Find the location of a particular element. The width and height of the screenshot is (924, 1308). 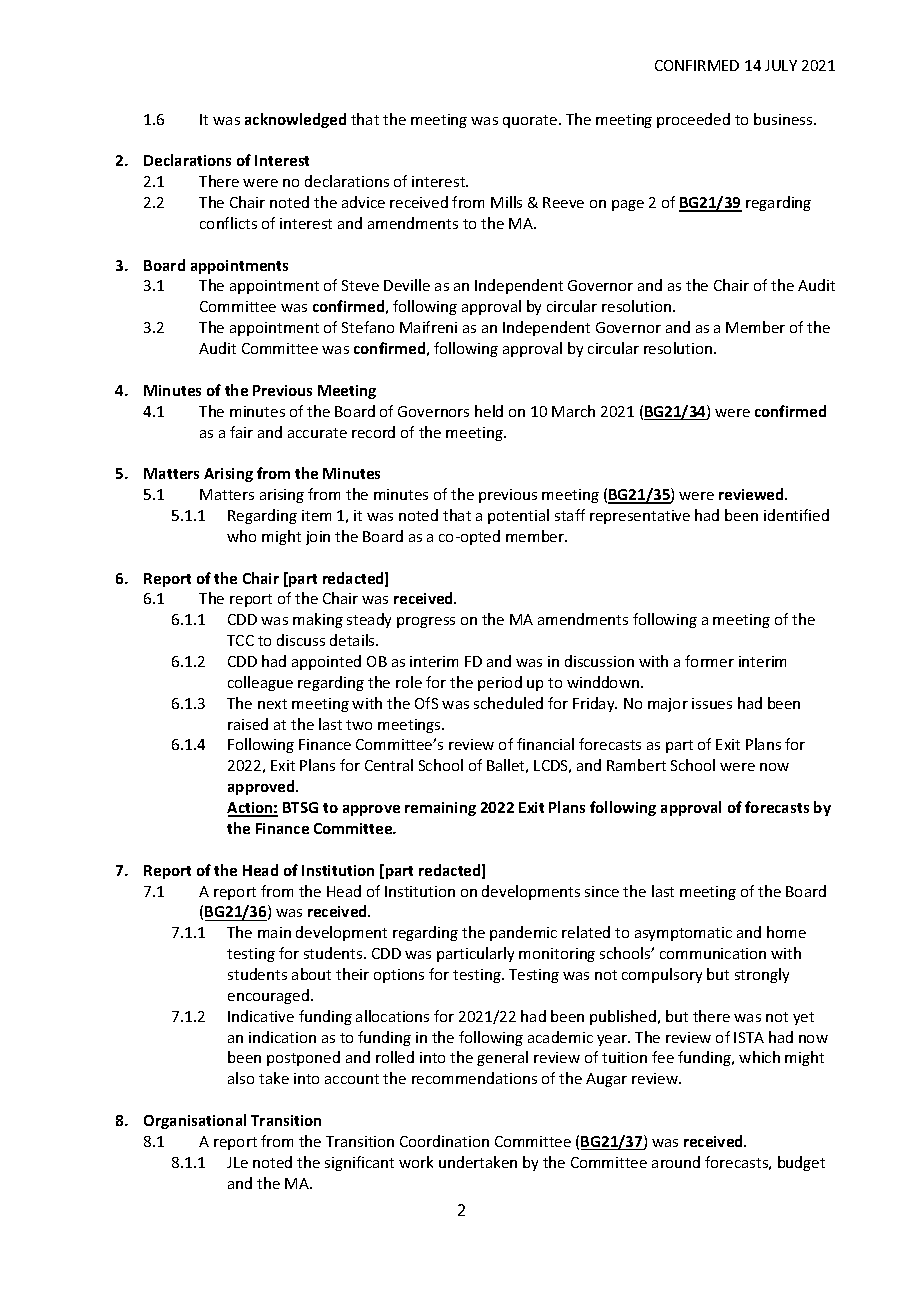

former is located at coordinates (709, 661).
